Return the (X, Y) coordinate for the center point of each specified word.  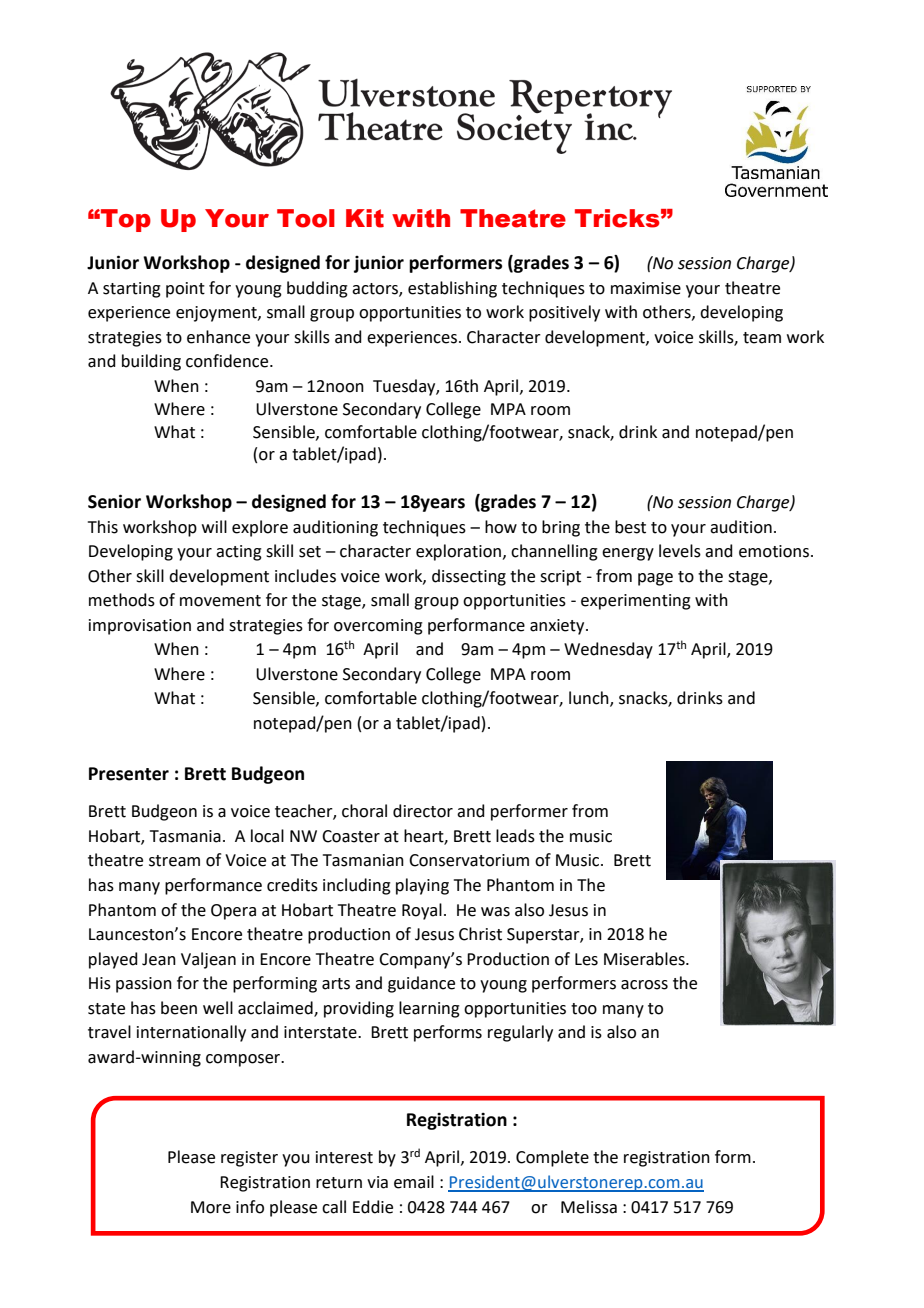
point (185, 290)
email (414, 1182)
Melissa (589, 1207)
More (211, 1207)
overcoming (378, 627)
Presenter (129, 774)
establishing (452, 289)
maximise (646, 288)
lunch (590, 699)
